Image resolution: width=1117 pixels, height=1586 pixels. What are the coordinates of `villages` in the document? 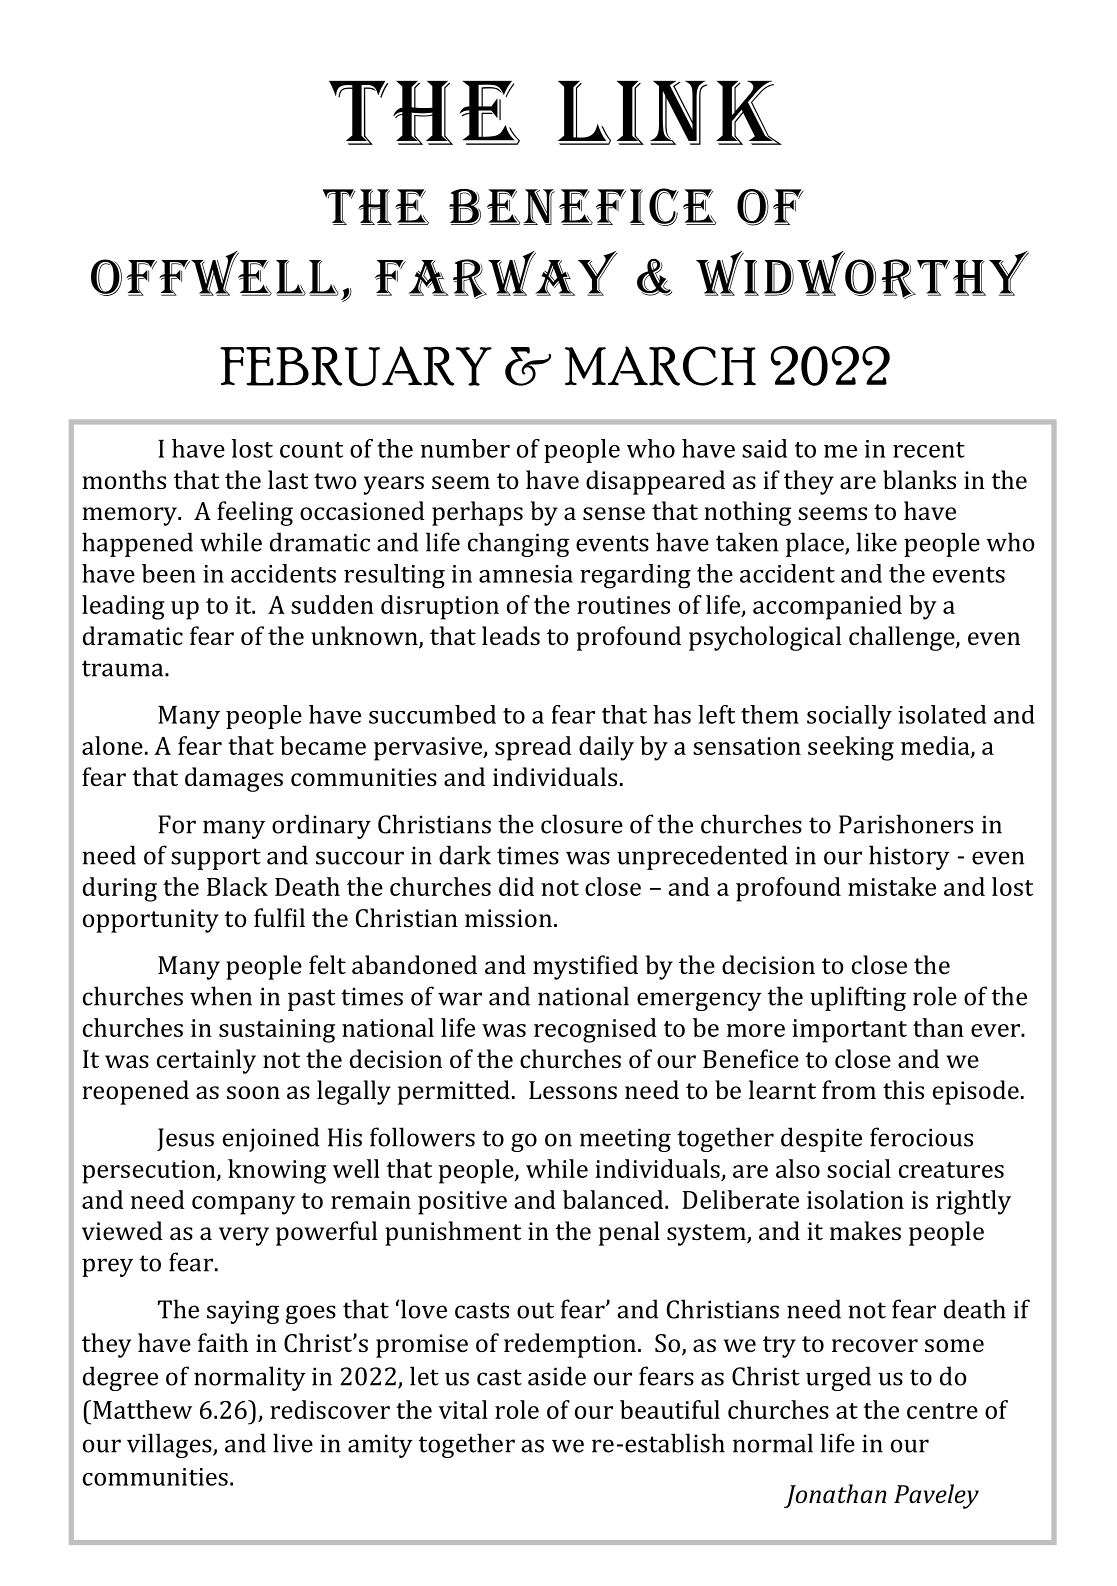 It's located at (170, 1445).
